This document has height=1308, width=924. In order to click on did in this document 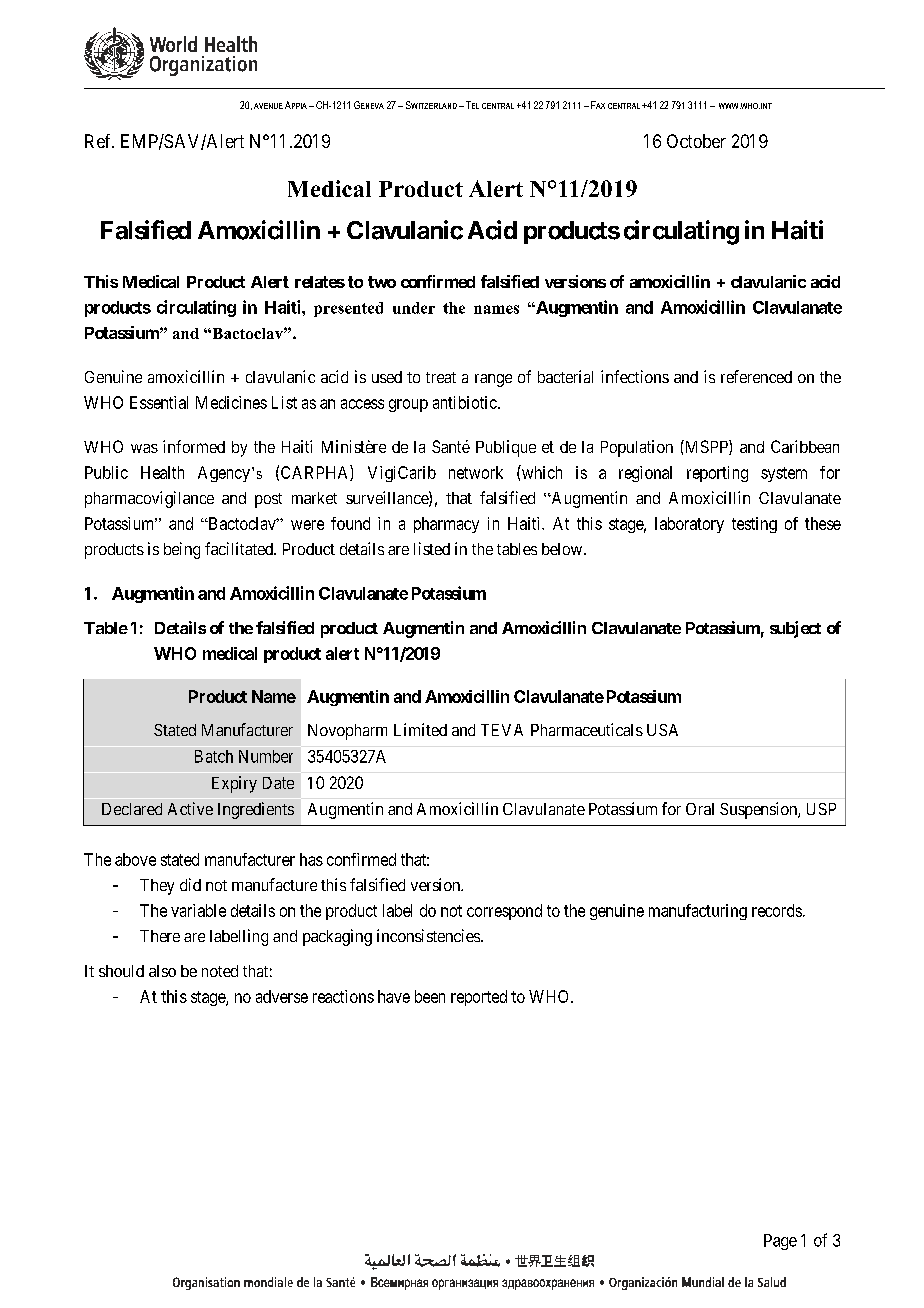, I will do `click(190, 884)`.
